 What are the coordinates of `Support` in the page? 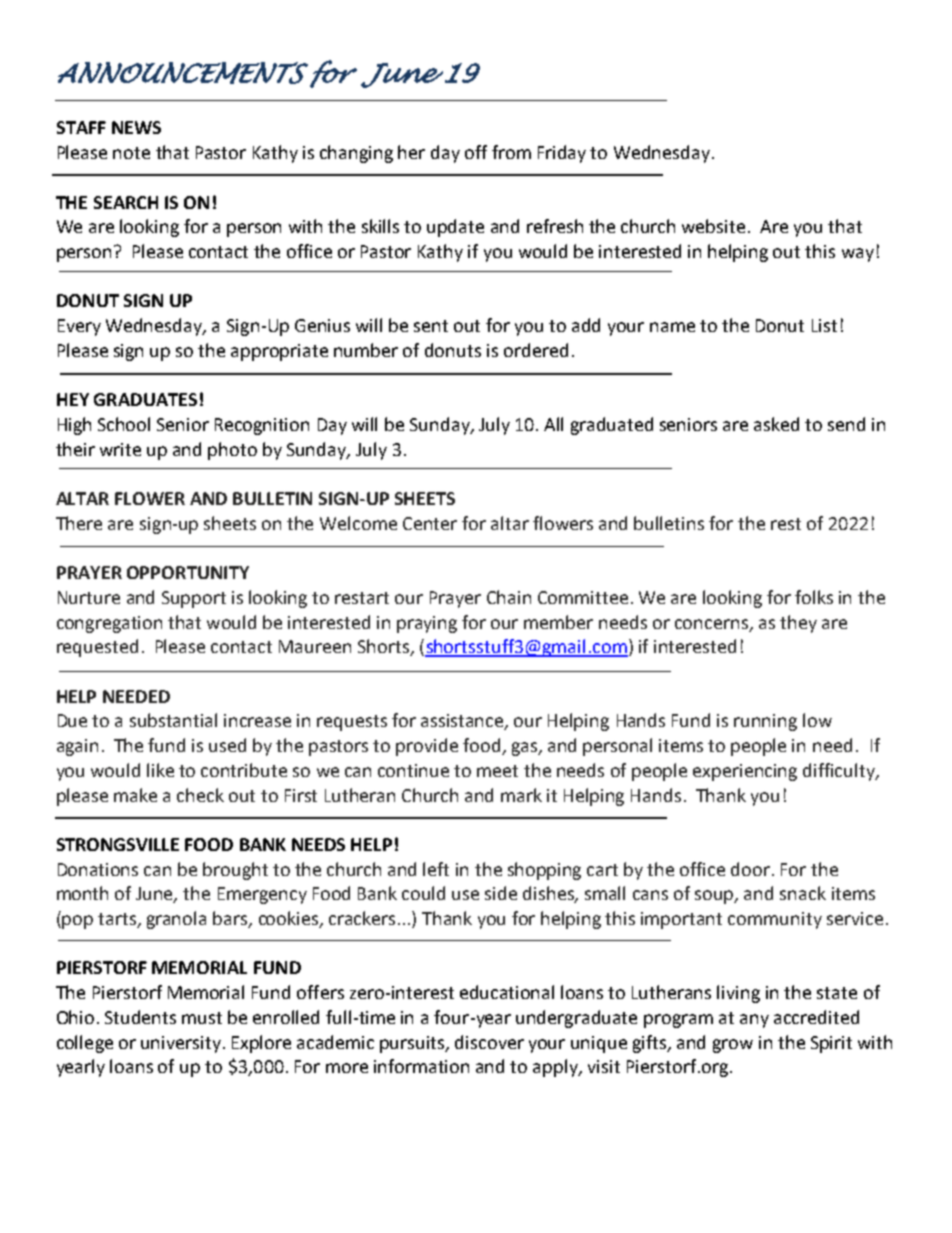 It's located at (194, 599).
